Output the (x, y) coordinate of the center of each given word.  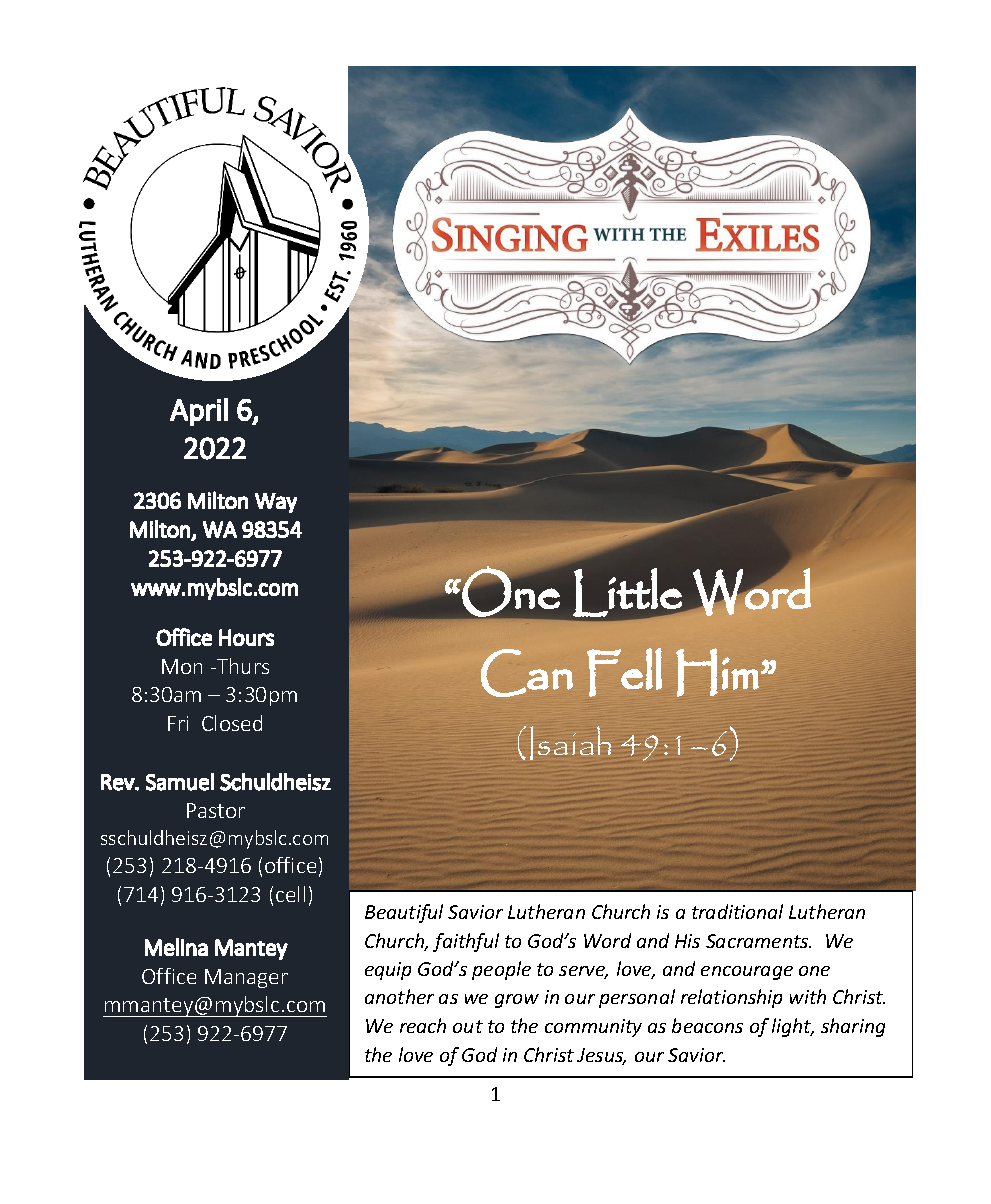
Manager (246, 978)
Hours (246, 637)
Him (717, 672)
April (199, 412)
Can (527, 673)
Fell (624, 672)
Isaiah (570, 743)
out (468, 1026)
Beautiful (404, 913)
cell (290, 894)
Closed (232, 723)
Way (276, 503)
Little (628, 593)
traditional (737, 911)
